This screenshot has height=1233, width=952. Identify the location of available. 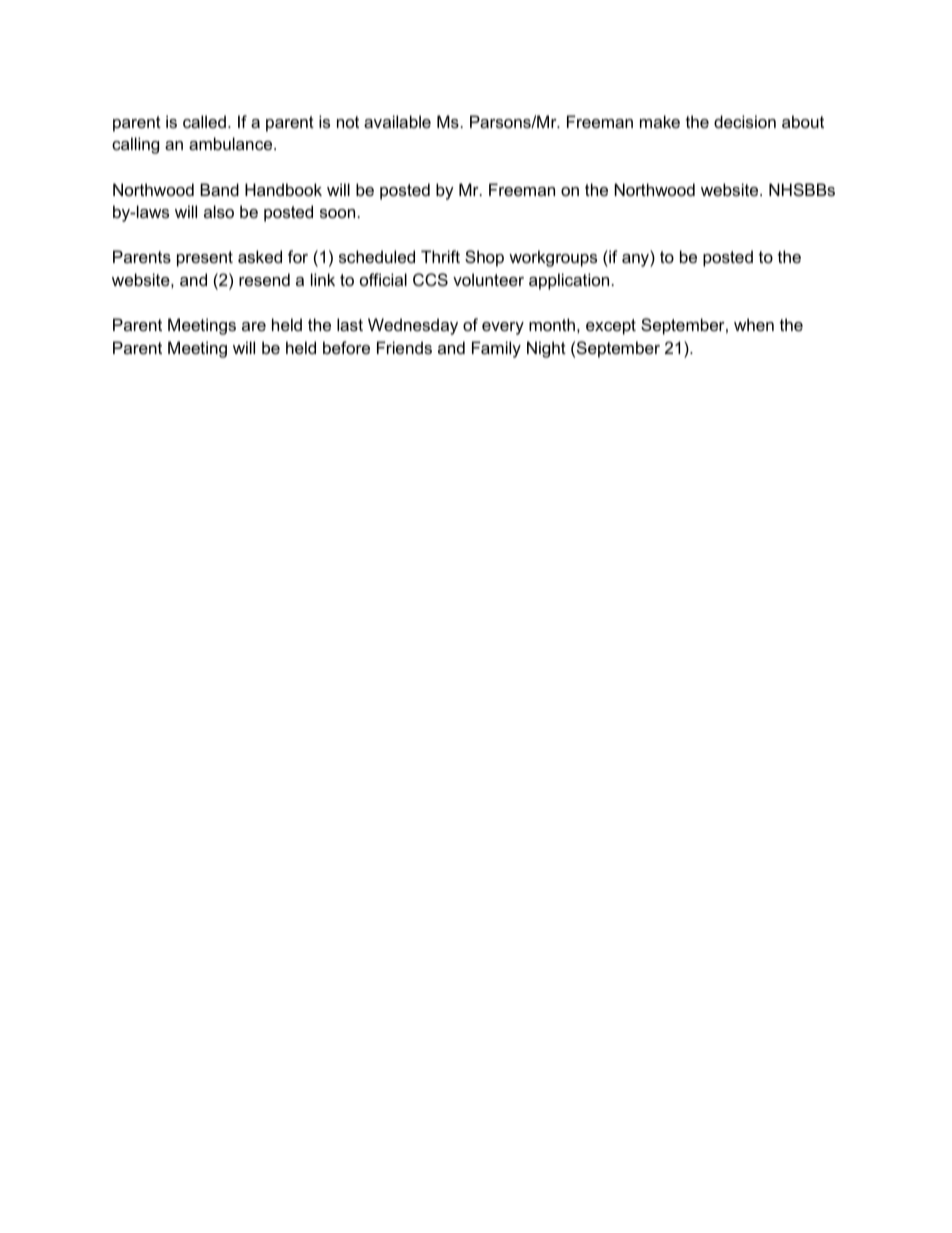
(397, 121).
